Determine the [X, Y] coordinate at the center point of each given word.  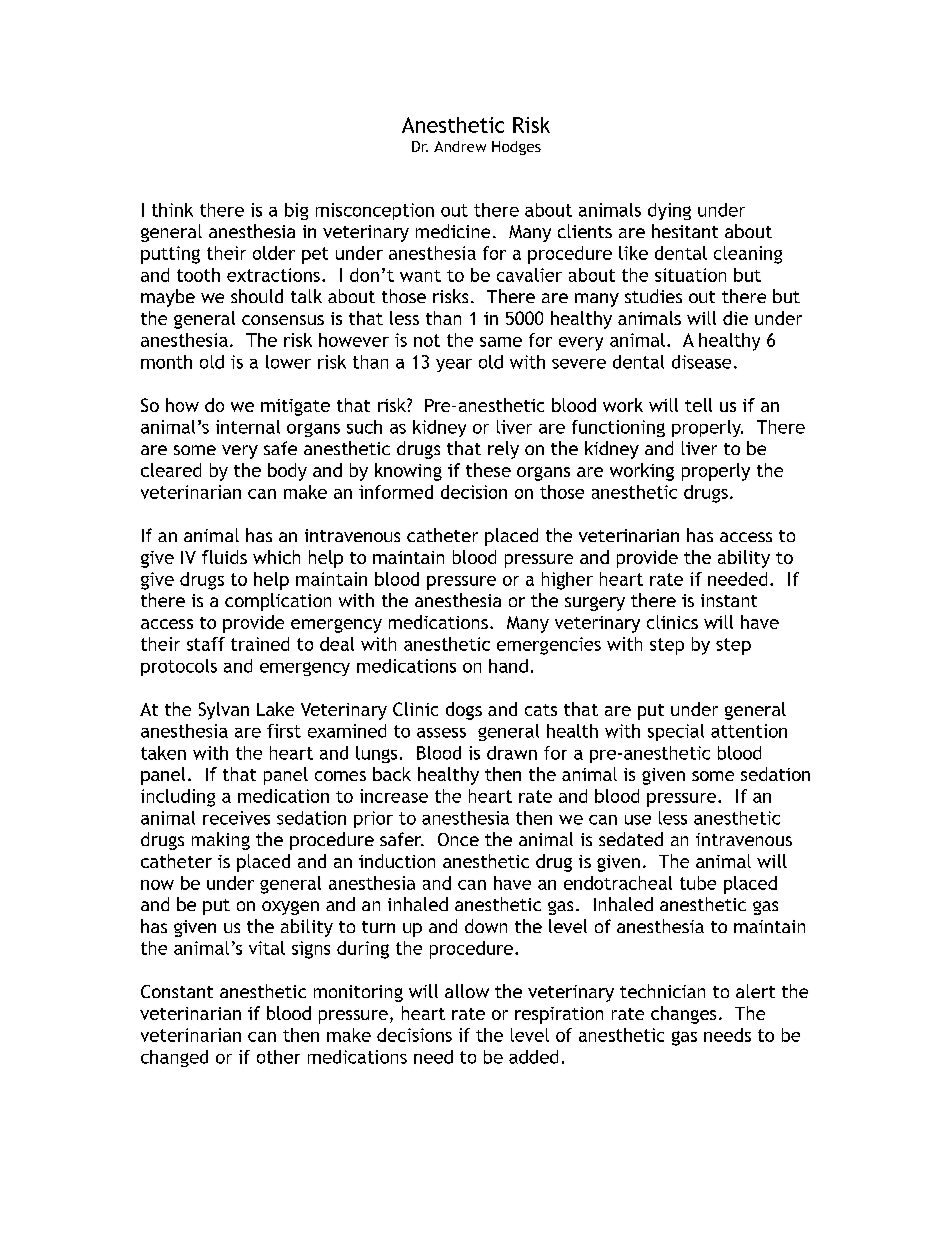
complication [278, 602]
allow [467, 991]
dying [669, 211]
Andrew [460, 146]
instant [729, 600]
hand [508, 666]
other [278, 1057]
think [172, 210]
